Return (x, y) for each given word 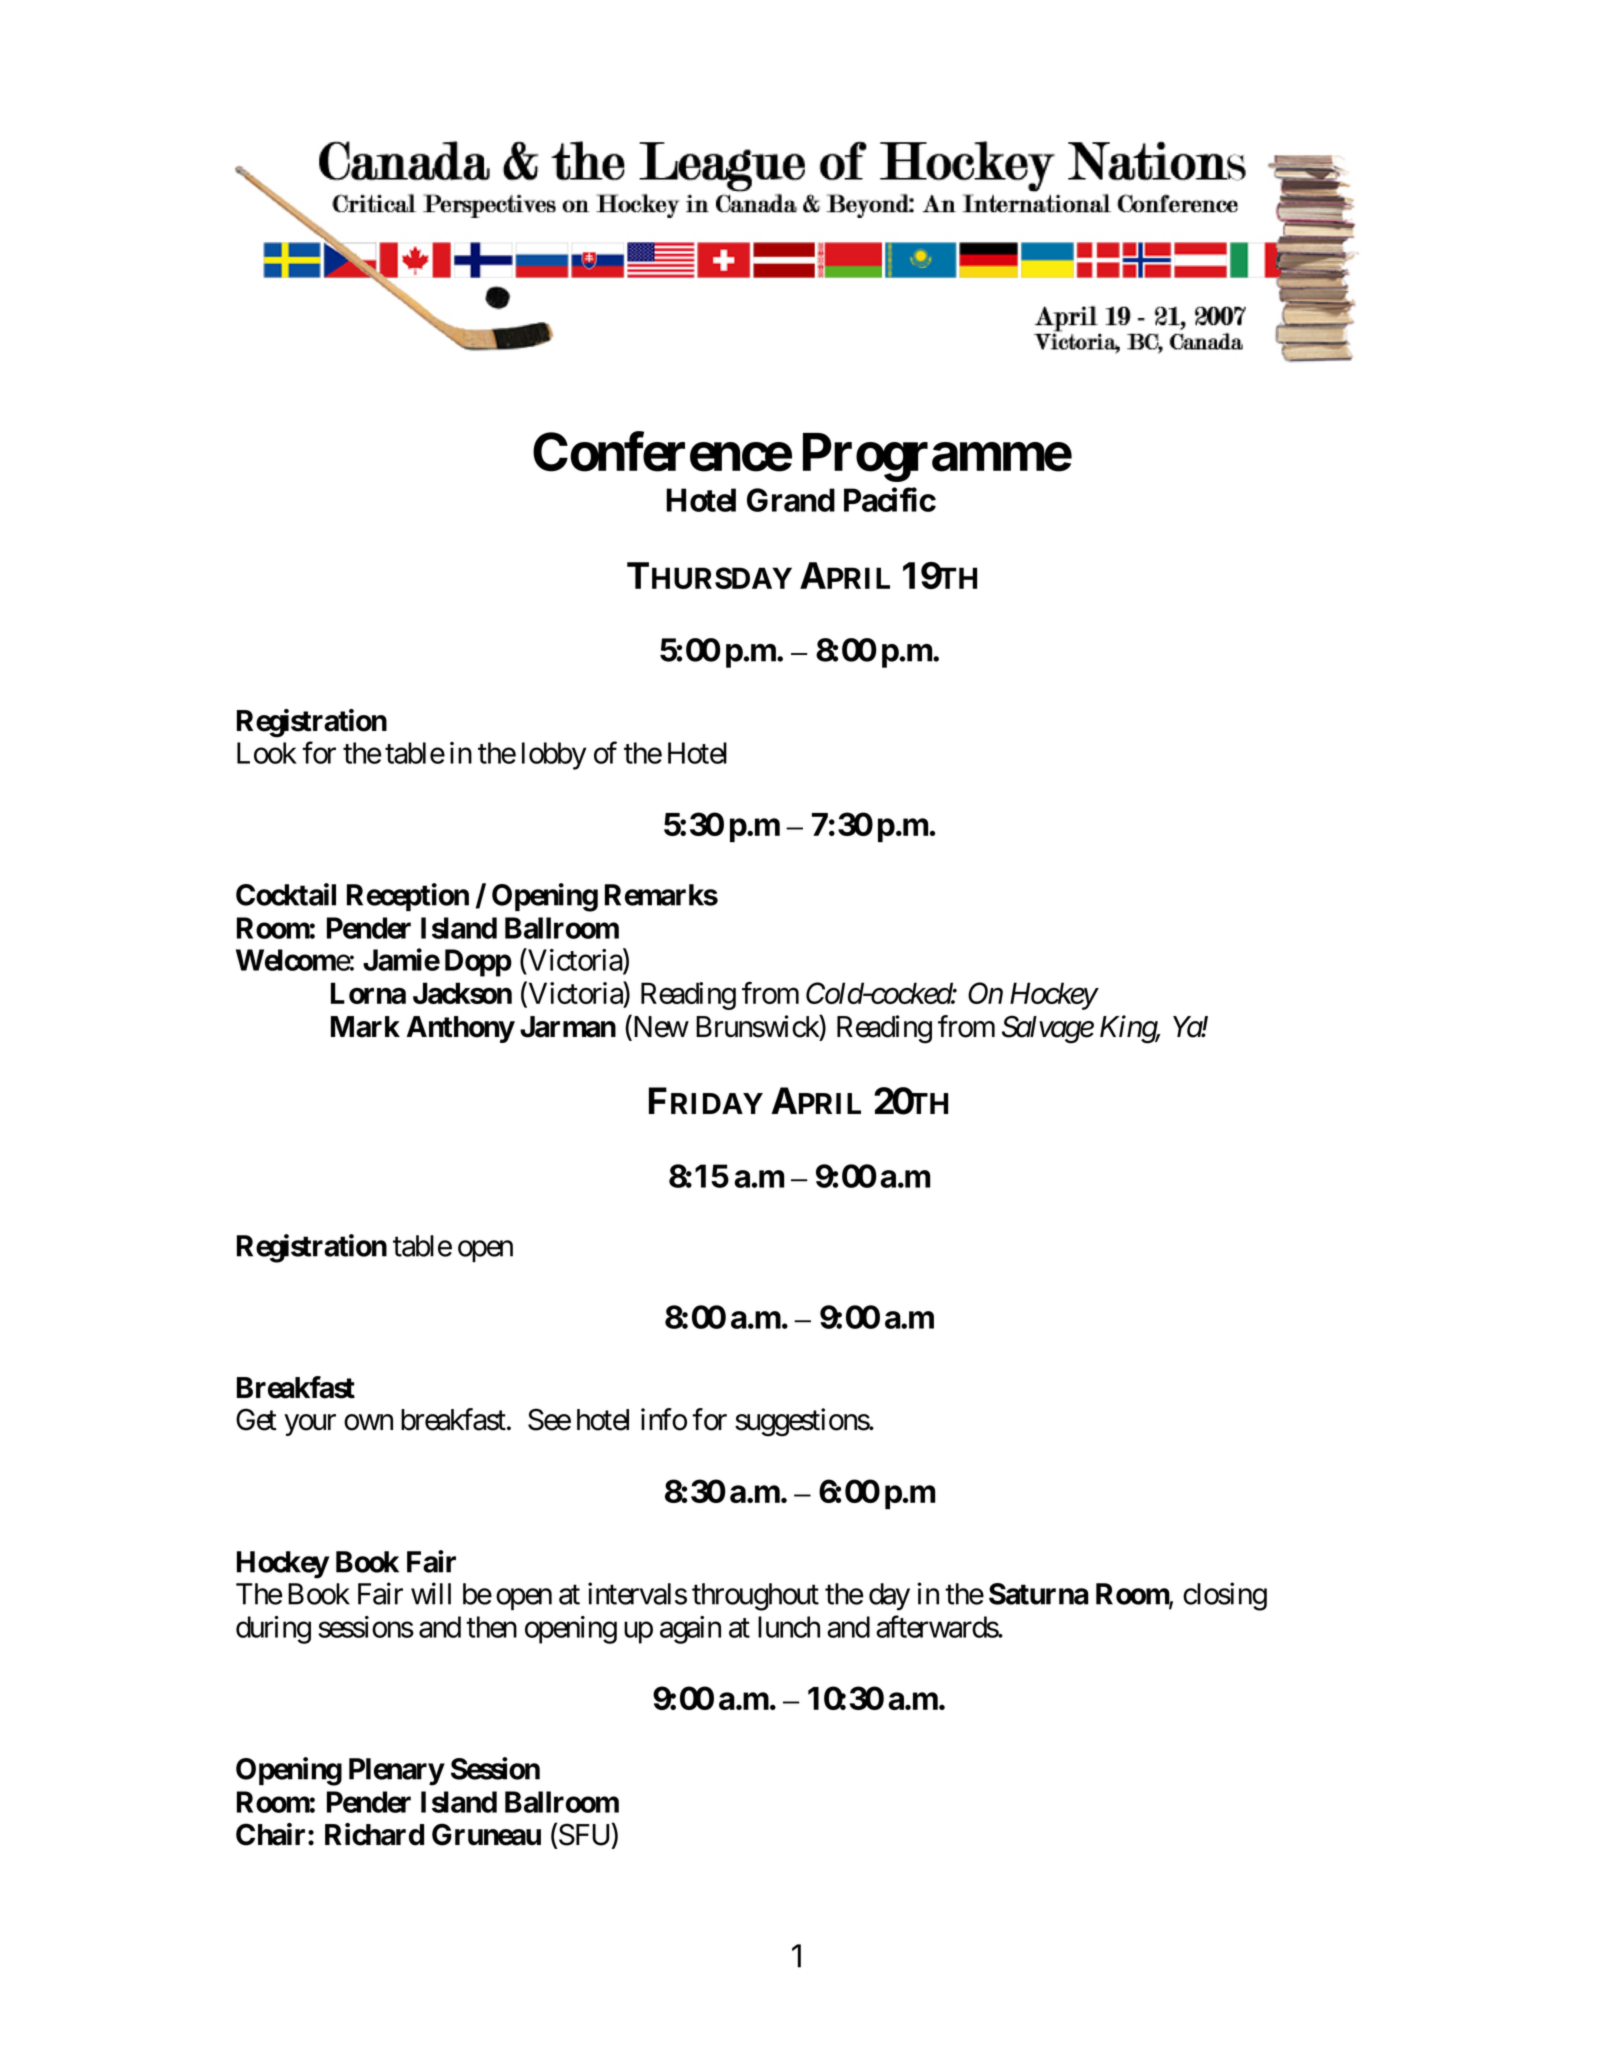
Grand (791, 500)
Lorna (368, 993)
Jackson (462, 993)
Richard (374, 1834)
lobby (554, 756)
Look (267, 753)
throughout (755, 1597)
